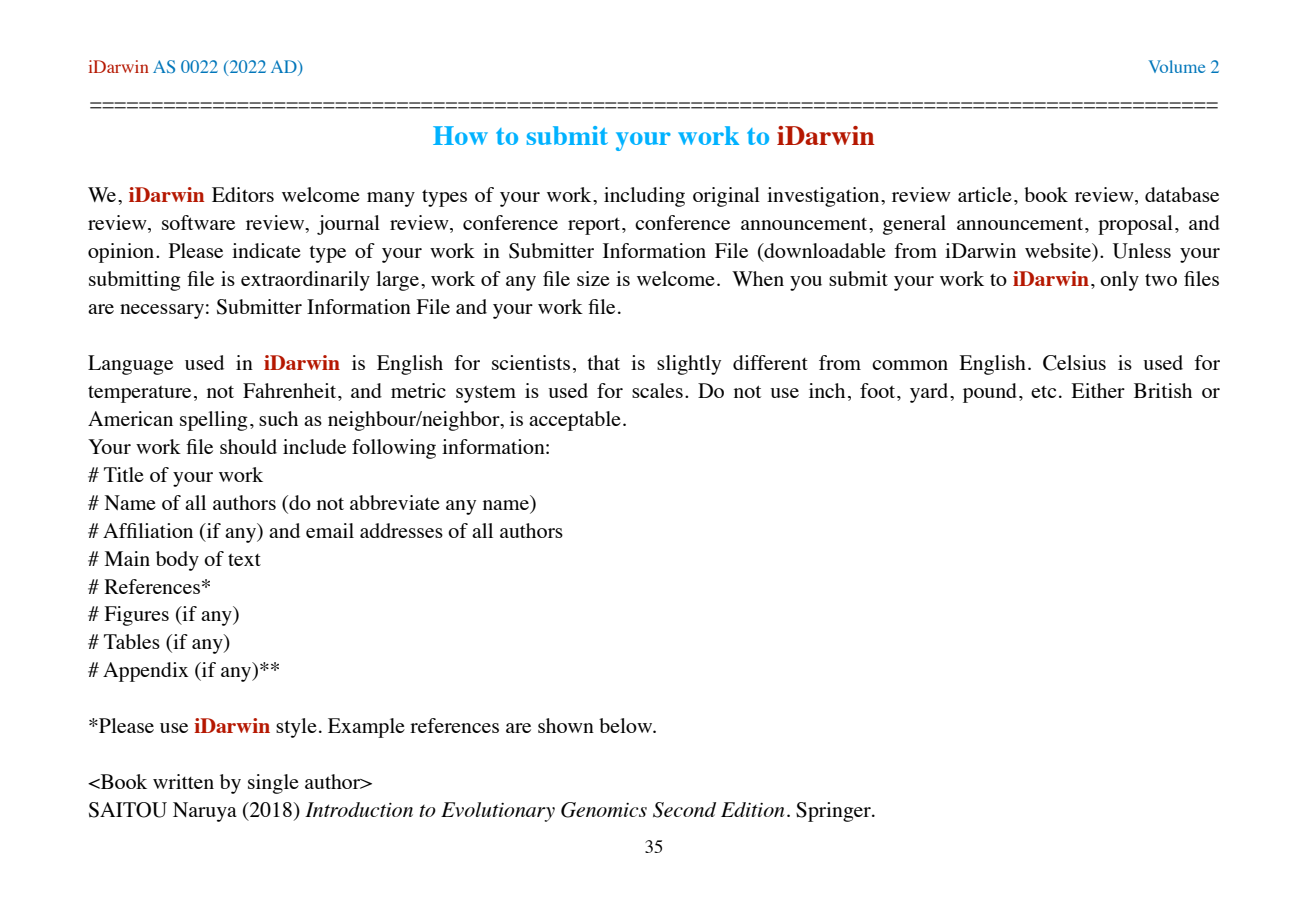 The height and width of the screenshot is (924, 1308). Describe the element at coordinates (243, 194) in the screenshot. I see `Editors` at that location.
